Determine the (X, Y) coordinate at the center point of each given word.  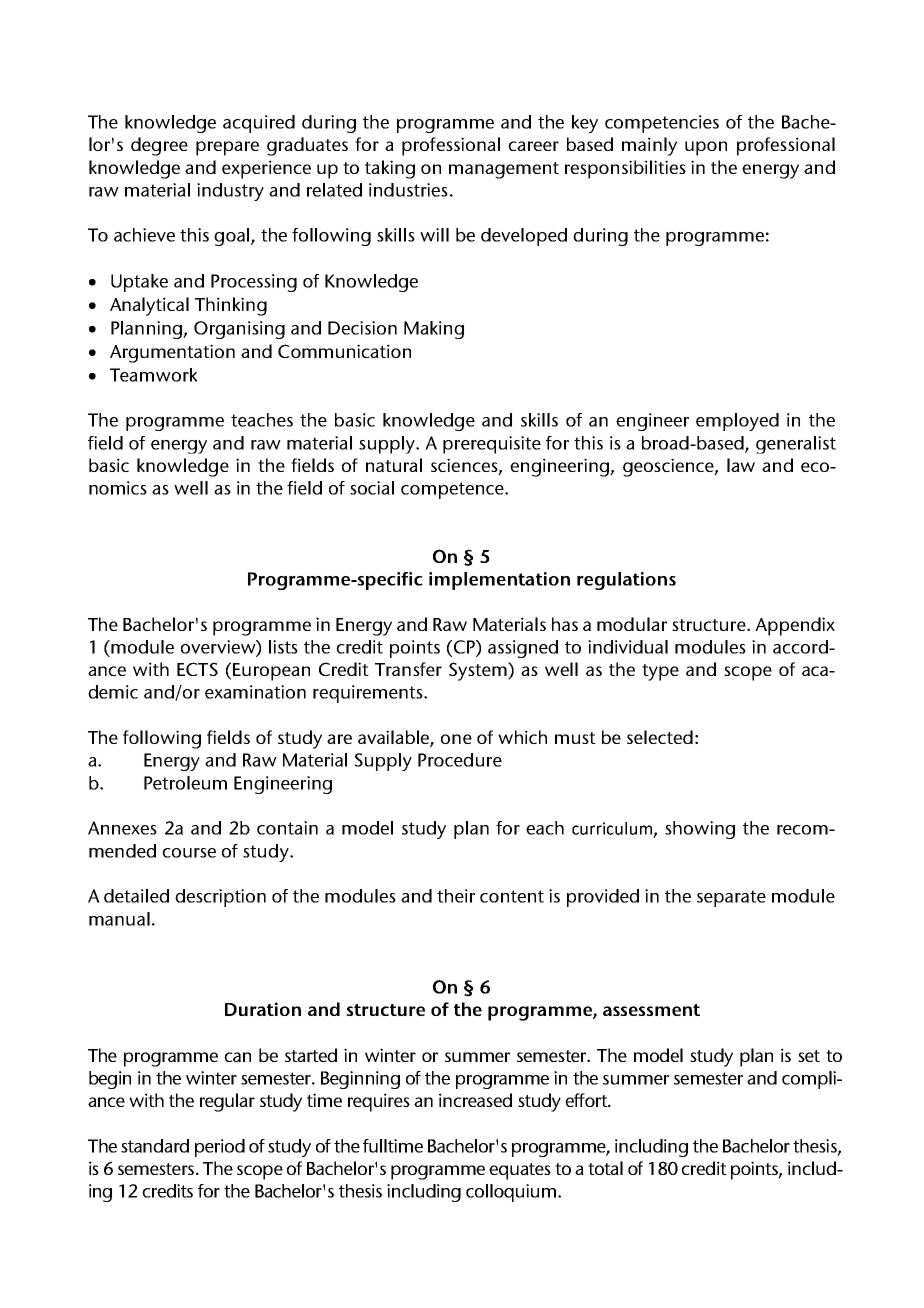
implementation (499, 581)
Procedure (460, 760)
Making (434, 330)
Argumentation (172, 353)
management (504, 170)
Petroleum (185, 783)
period (220, 1148)
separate (731, 898)
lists (283, 647)
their (456, 896)
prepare (227, 148)
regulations (626, 581)
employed (737, 422)
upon (706, 148)
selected (660, 737)
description (220, 898)
